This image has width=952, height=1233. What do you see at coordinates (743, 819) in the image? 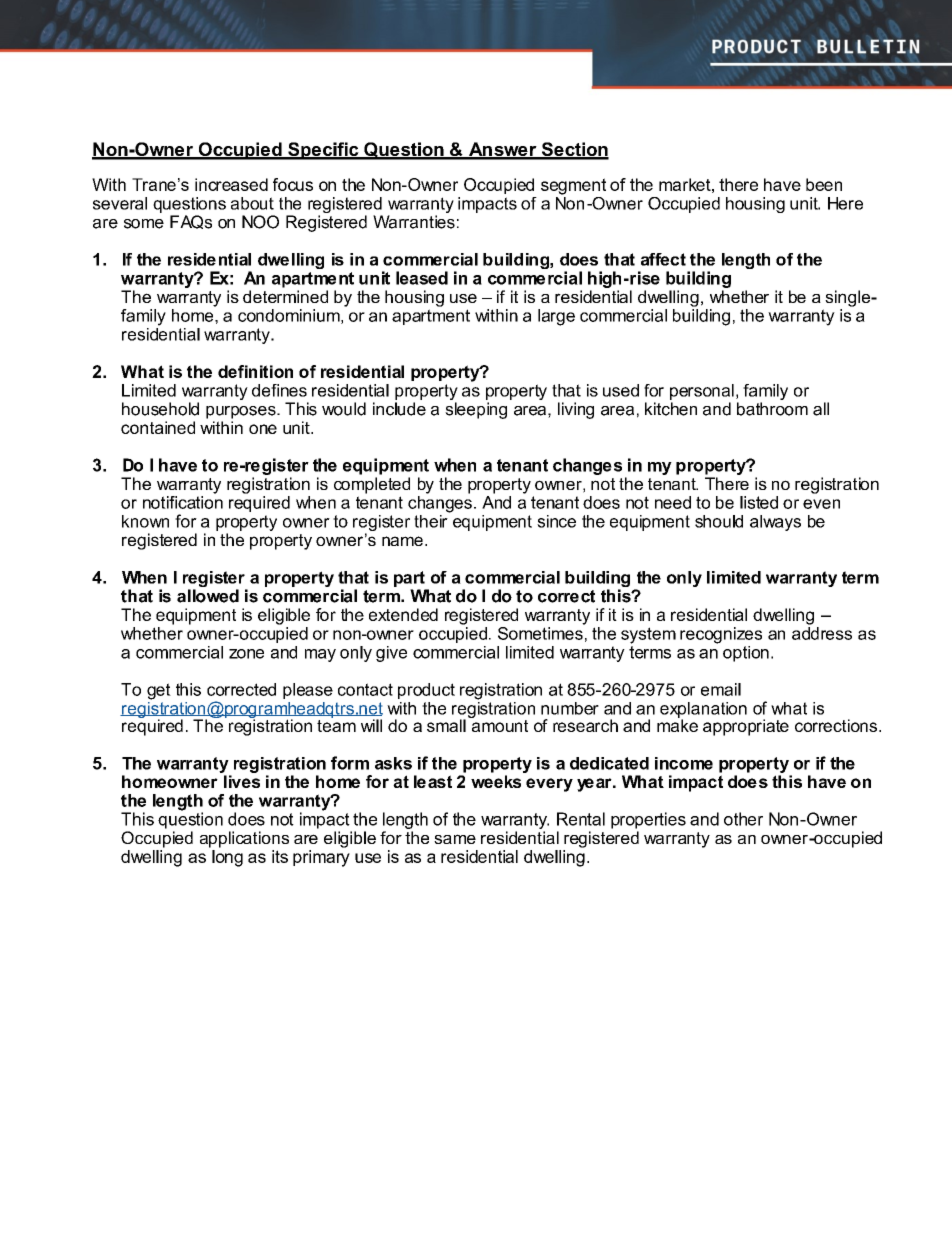
I see `other` at bounding box center [743, 819].
